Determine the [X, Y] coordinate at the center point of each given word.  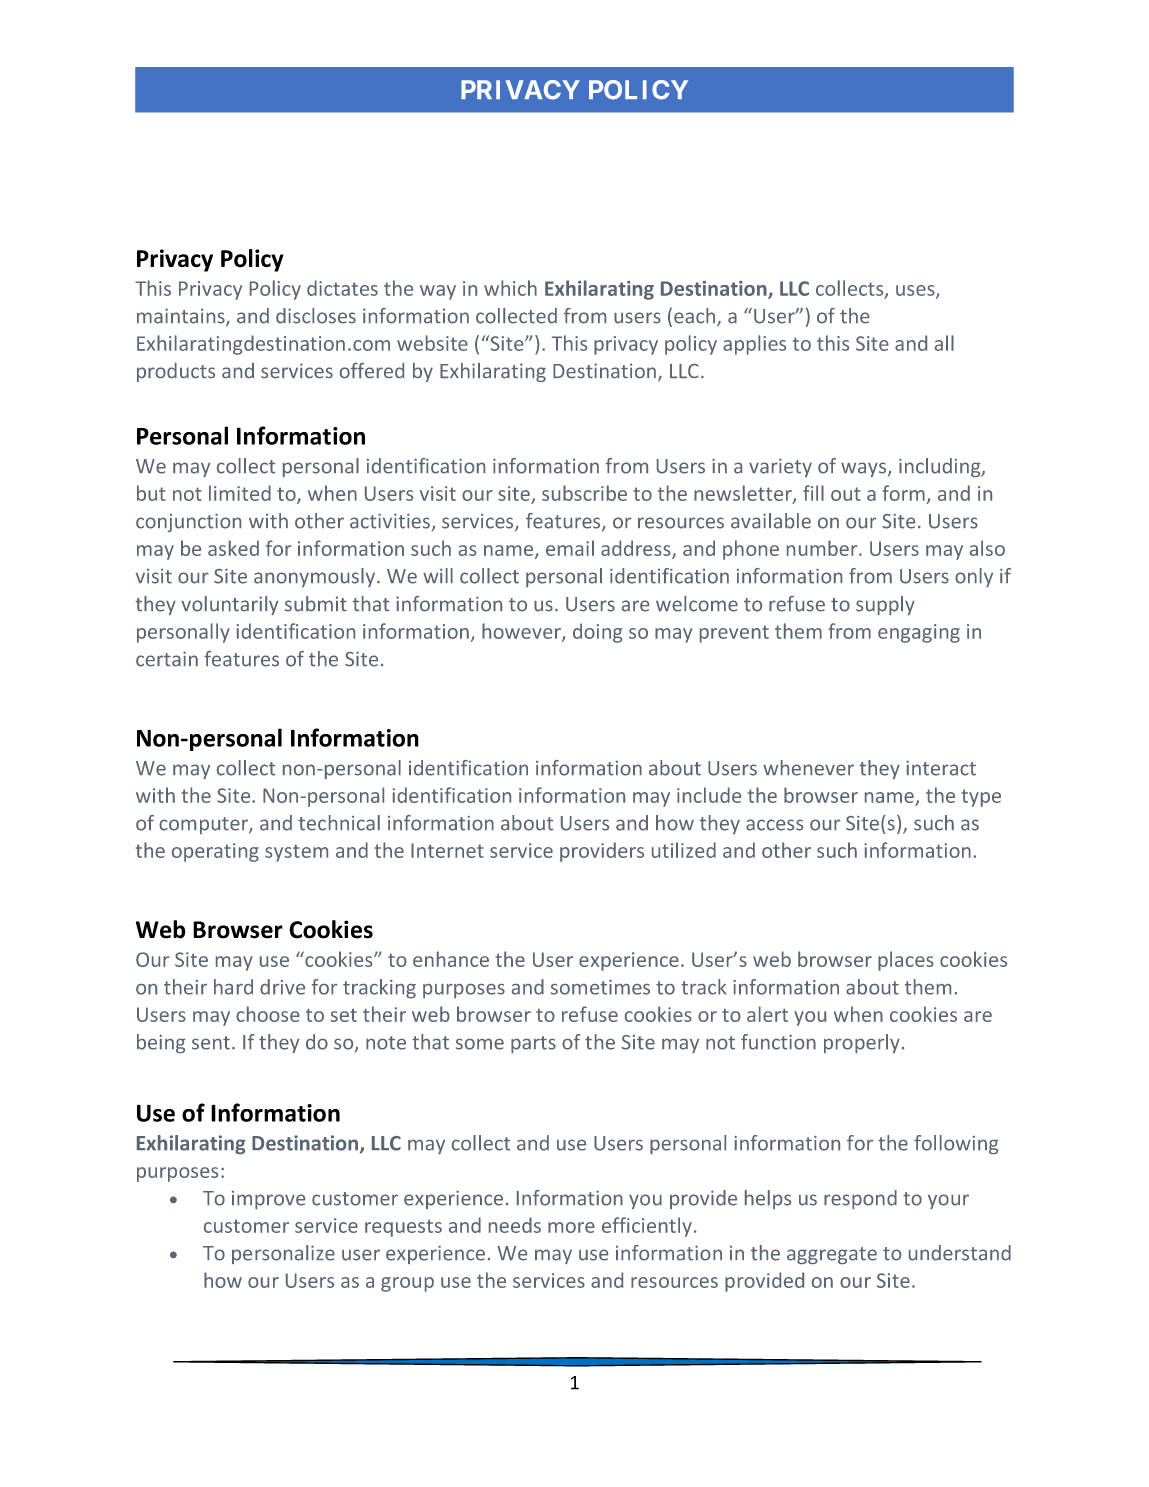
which [510, 288]
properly [862, 1043]
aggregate [832, 1255]
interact [941, 768]
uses [916, 291]
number [823, 548]
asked [233, 548]
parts [533, 1044]
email [570, 548]
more [571, 1227]
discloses [316, 316]
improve [268, 1200]
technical [339, 823]
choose [268, 1014]
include [709, 795]
